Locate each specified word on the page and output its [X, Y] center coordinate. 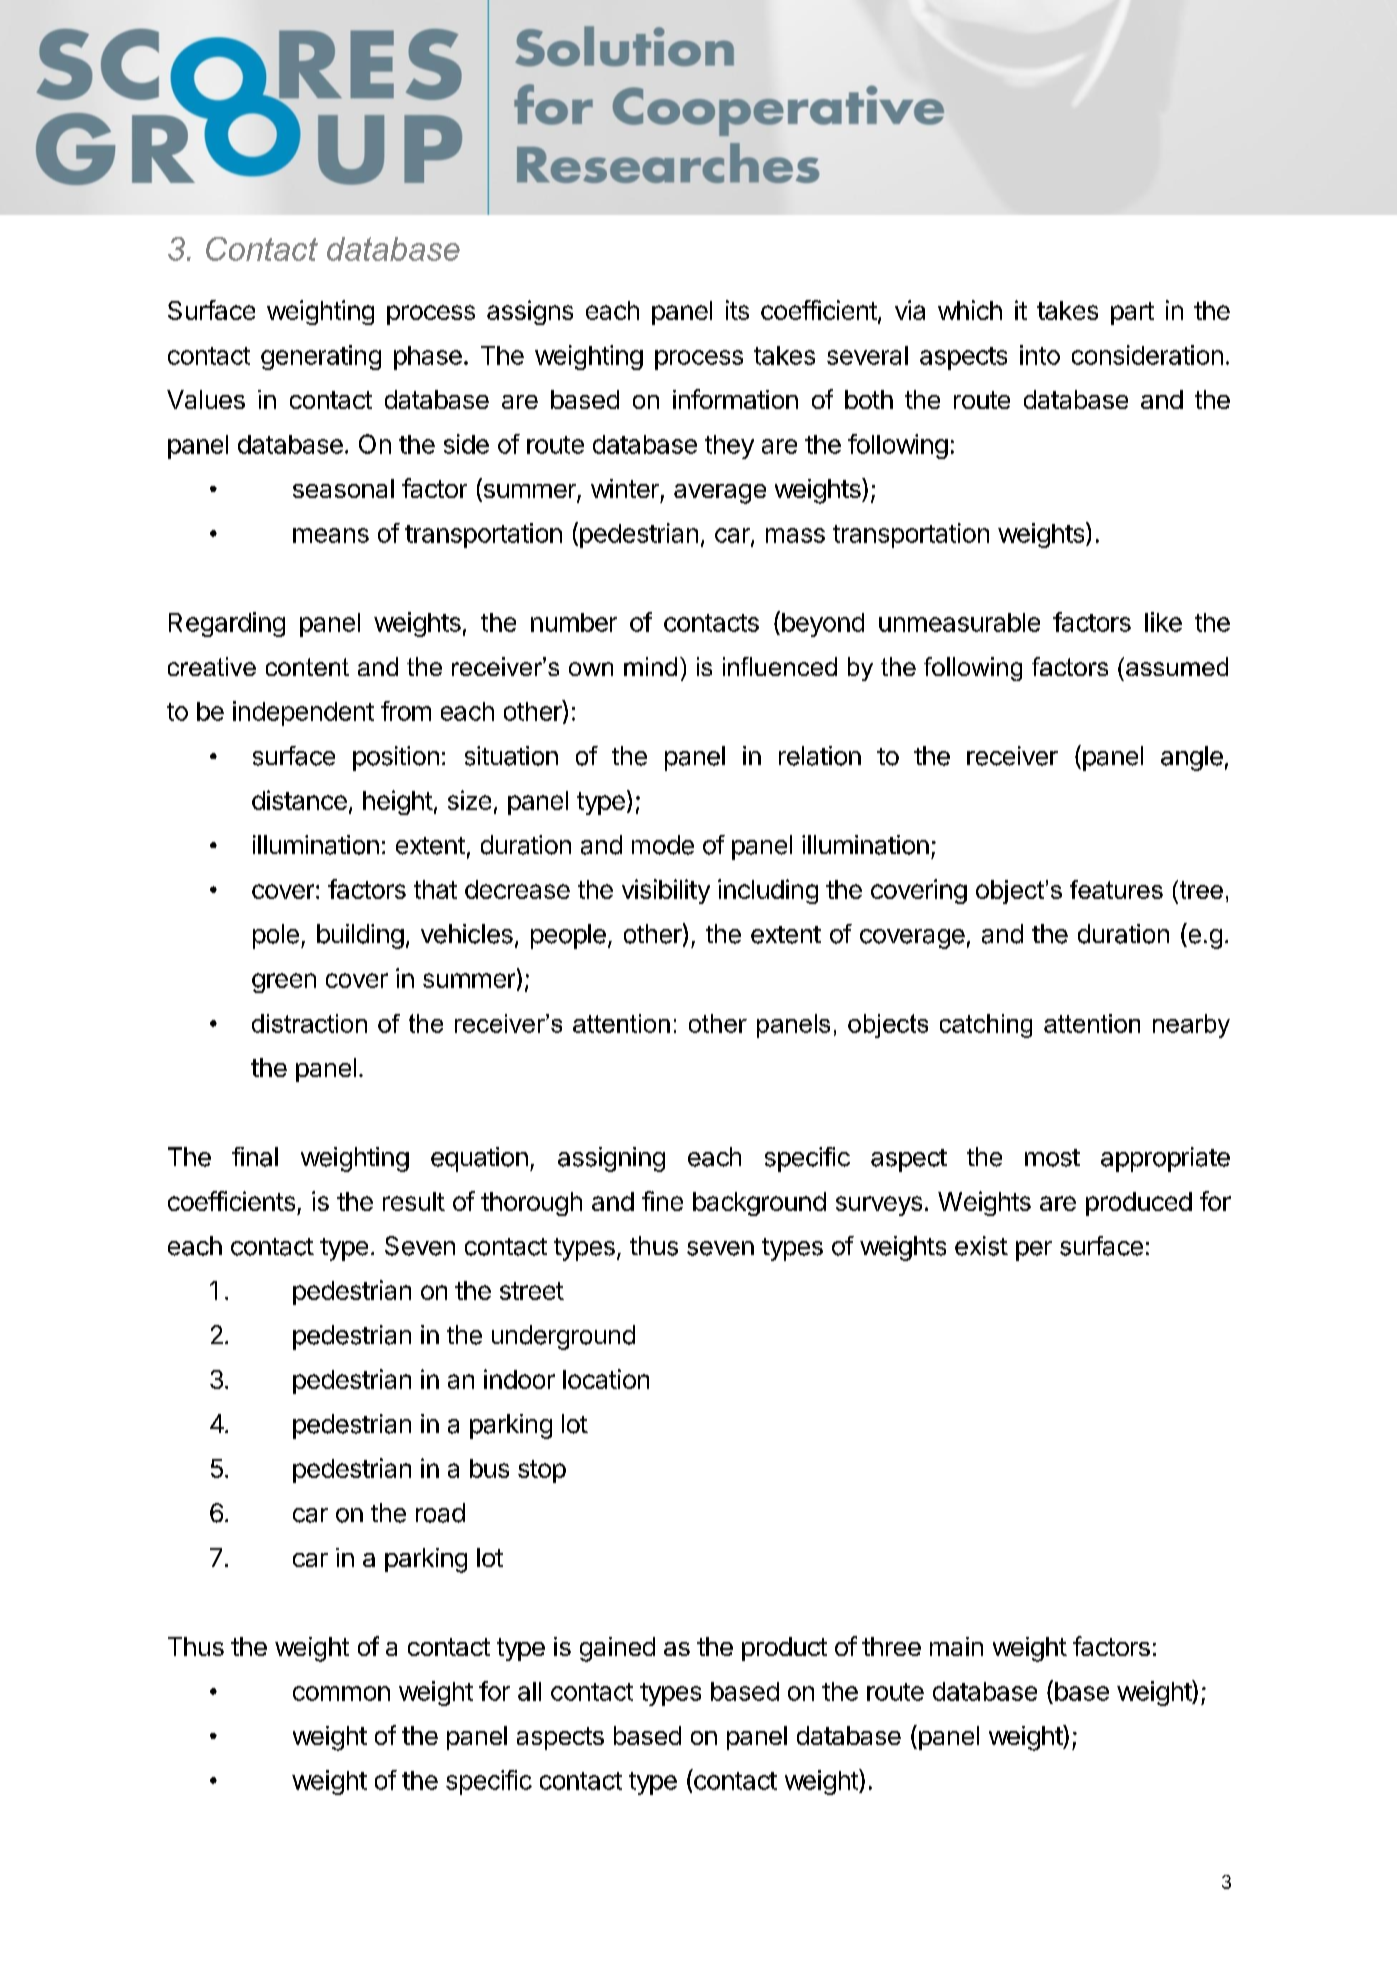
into [1040, 355]
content [307, 667]
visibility [666, 891]
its [737, 310]
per [1034, 1251]
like [1163, 622]
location [606, 1379]
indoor [519, 1379]
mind [650, 666]
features [1116, 889]
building [360, 936]
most [1052, 1158]
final [255, 1157]
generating [321, 357]
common [341, 1693]
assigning [611, 1159]
